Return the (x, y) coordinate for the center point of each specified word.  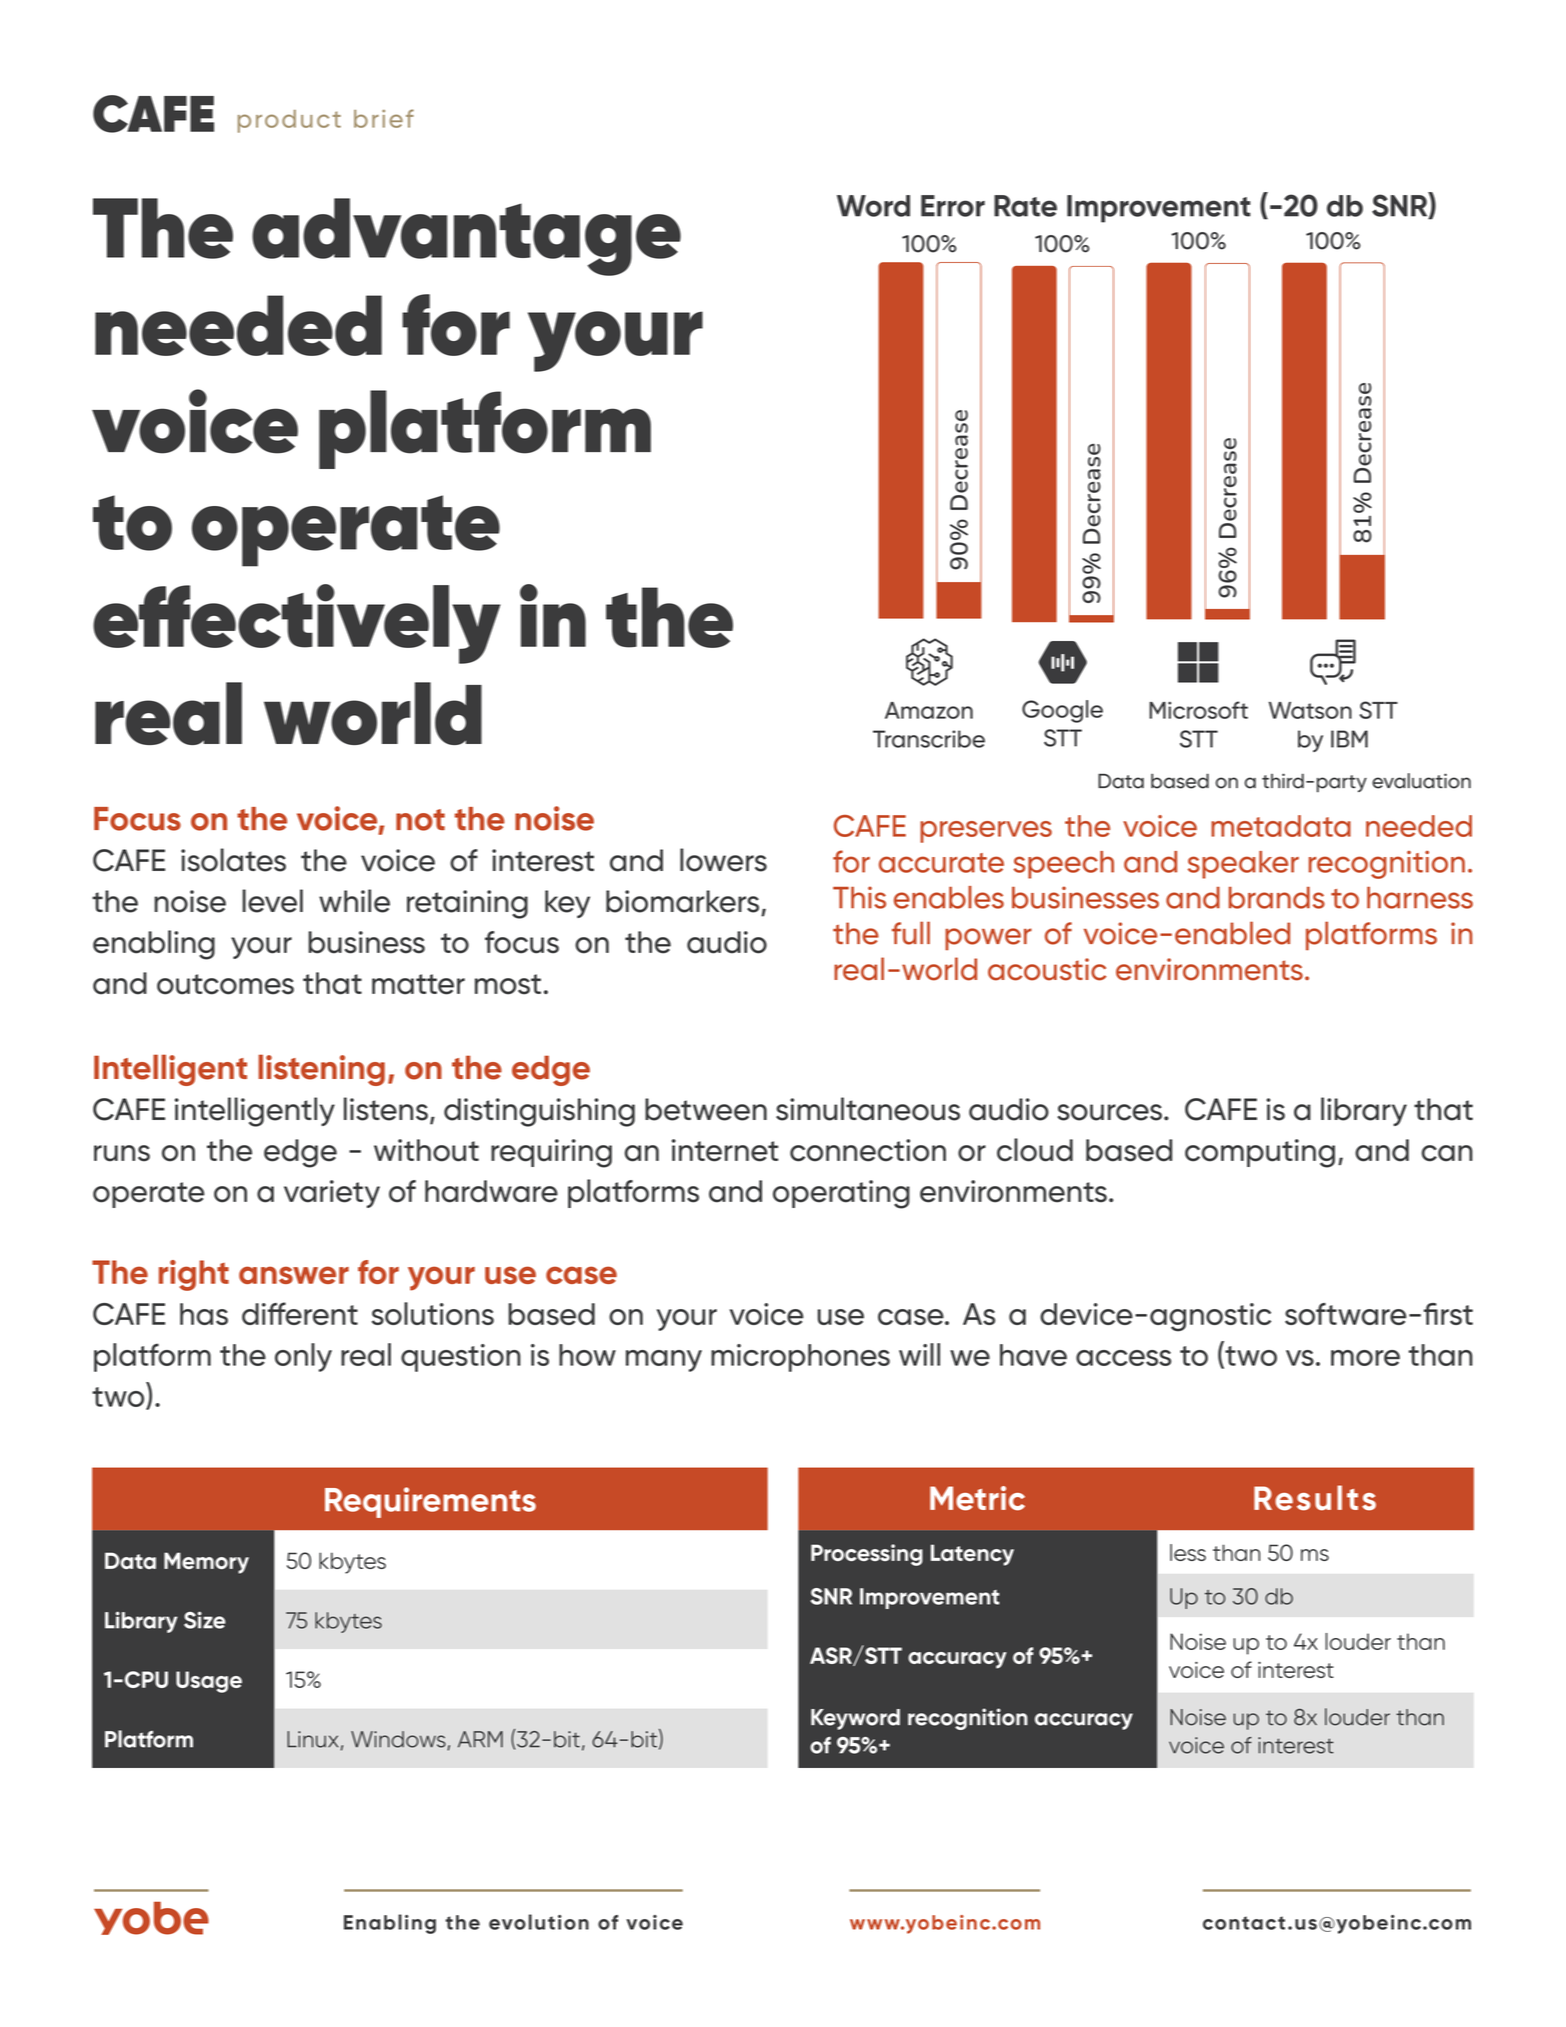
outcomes (225, 984)
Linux (312, 1739)
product (289, 121)
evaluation (1421, 781)
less (1188, 1552)
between (706, 1109)
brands (1277, 898)
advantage (466, 237)
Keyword (855, 1719)
